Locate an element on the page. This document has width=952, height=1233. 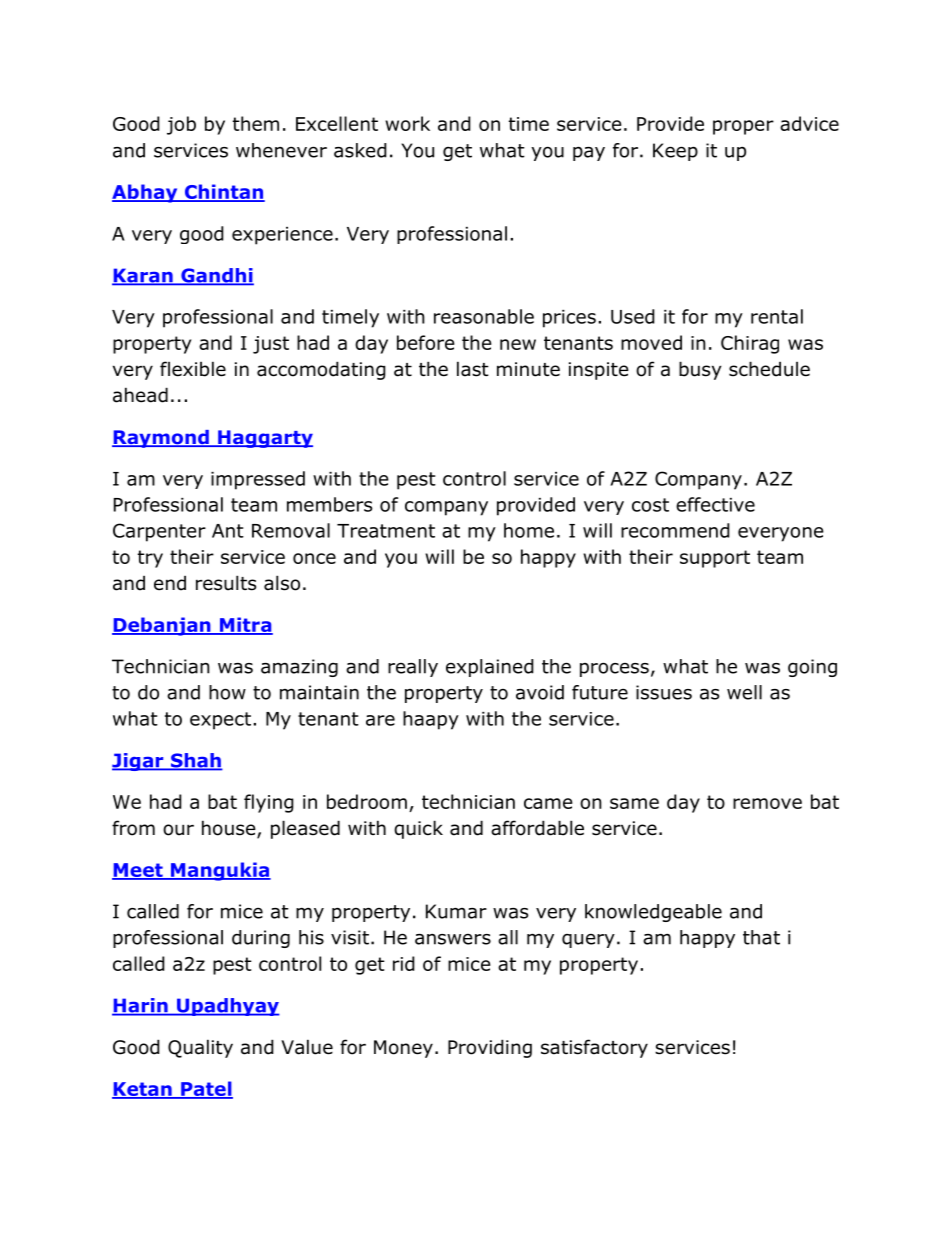
explained is located at coordinates (490, 668).
